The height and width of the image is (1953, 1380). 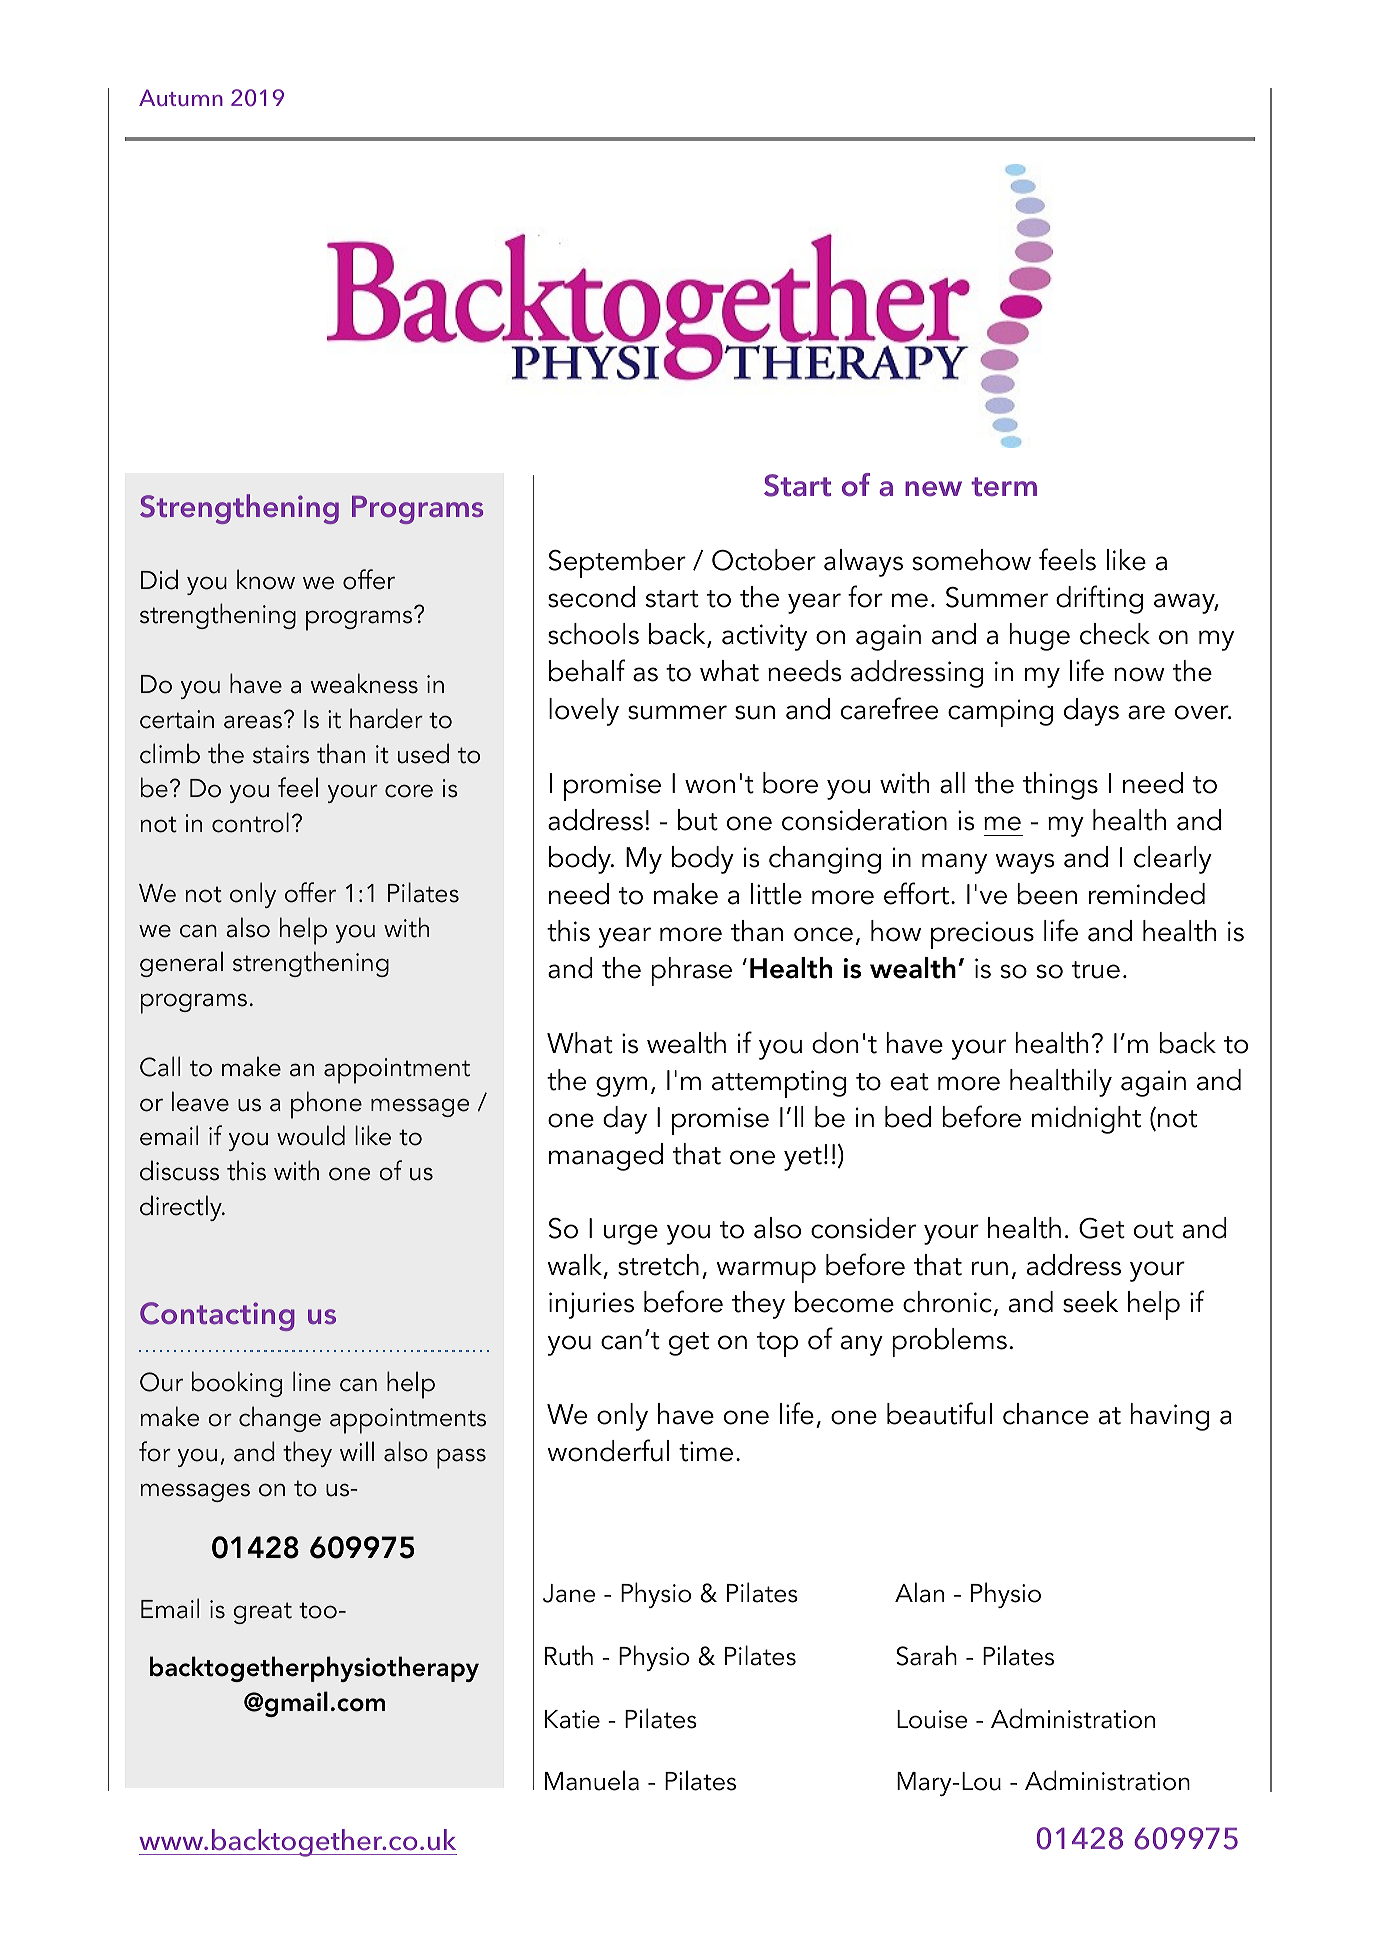 What do you see at coordinates (262, 1613) in the image?
I see `great` at bounding box center [262, 1613].
